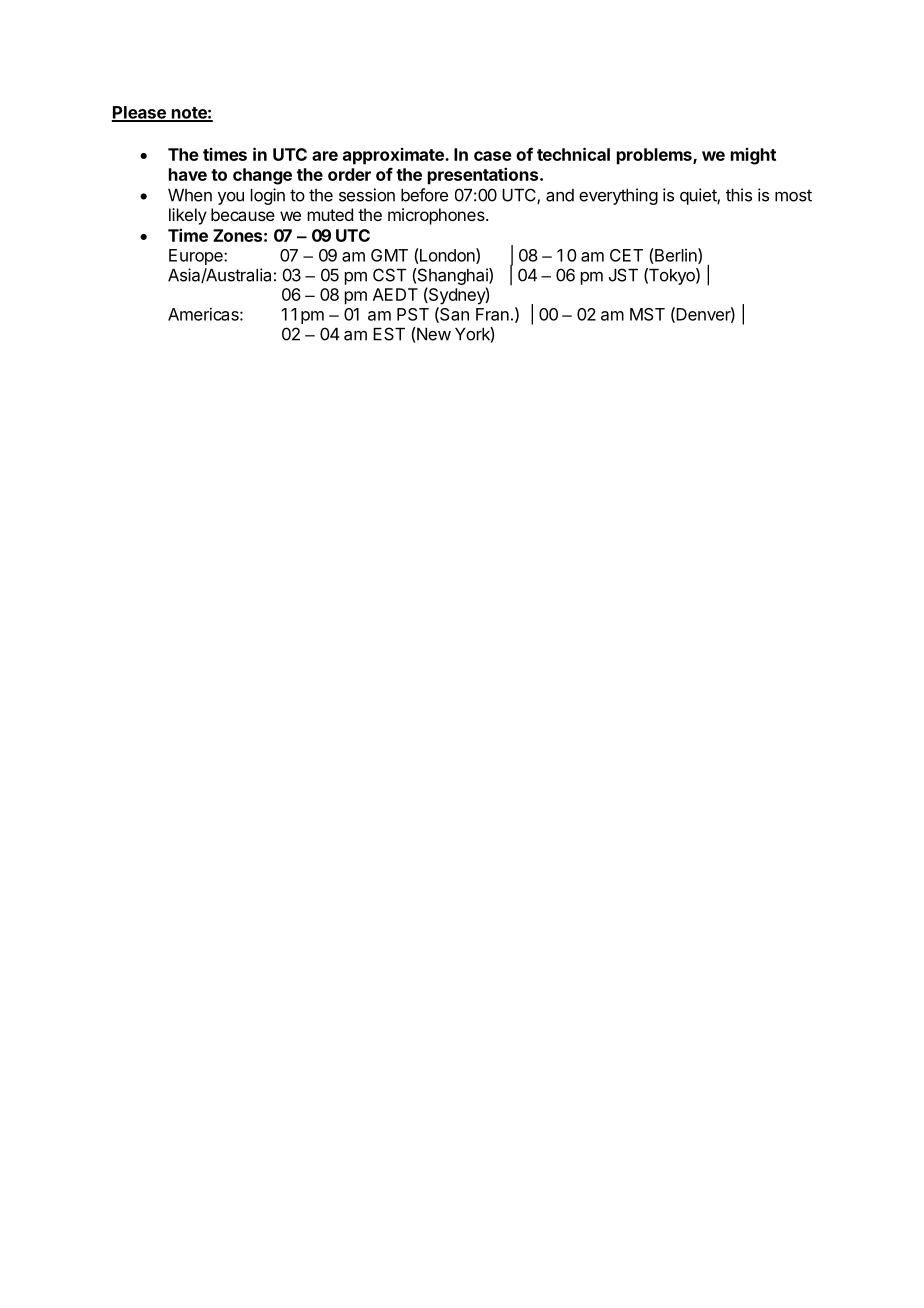 The width and height of the page is (924, 1308). I want to click on EST, so click(389, 334).
